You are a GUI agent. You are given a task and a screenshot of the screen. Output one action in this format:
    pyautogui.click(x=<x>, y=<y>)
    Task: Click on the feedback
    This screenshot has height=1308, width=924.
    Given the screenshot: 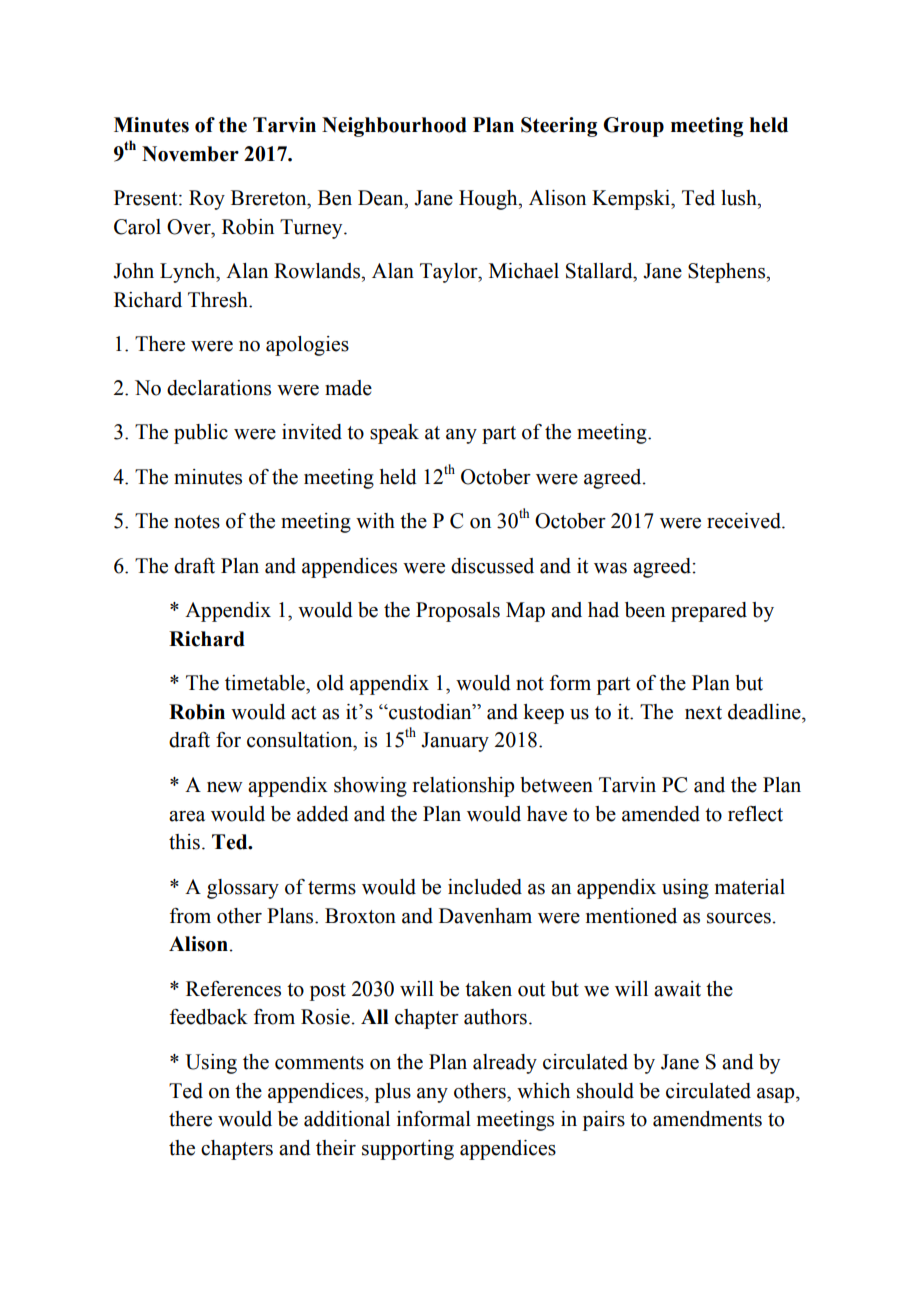 What is the action you would take?
    pyautogui.click(x=209, y=1017)
